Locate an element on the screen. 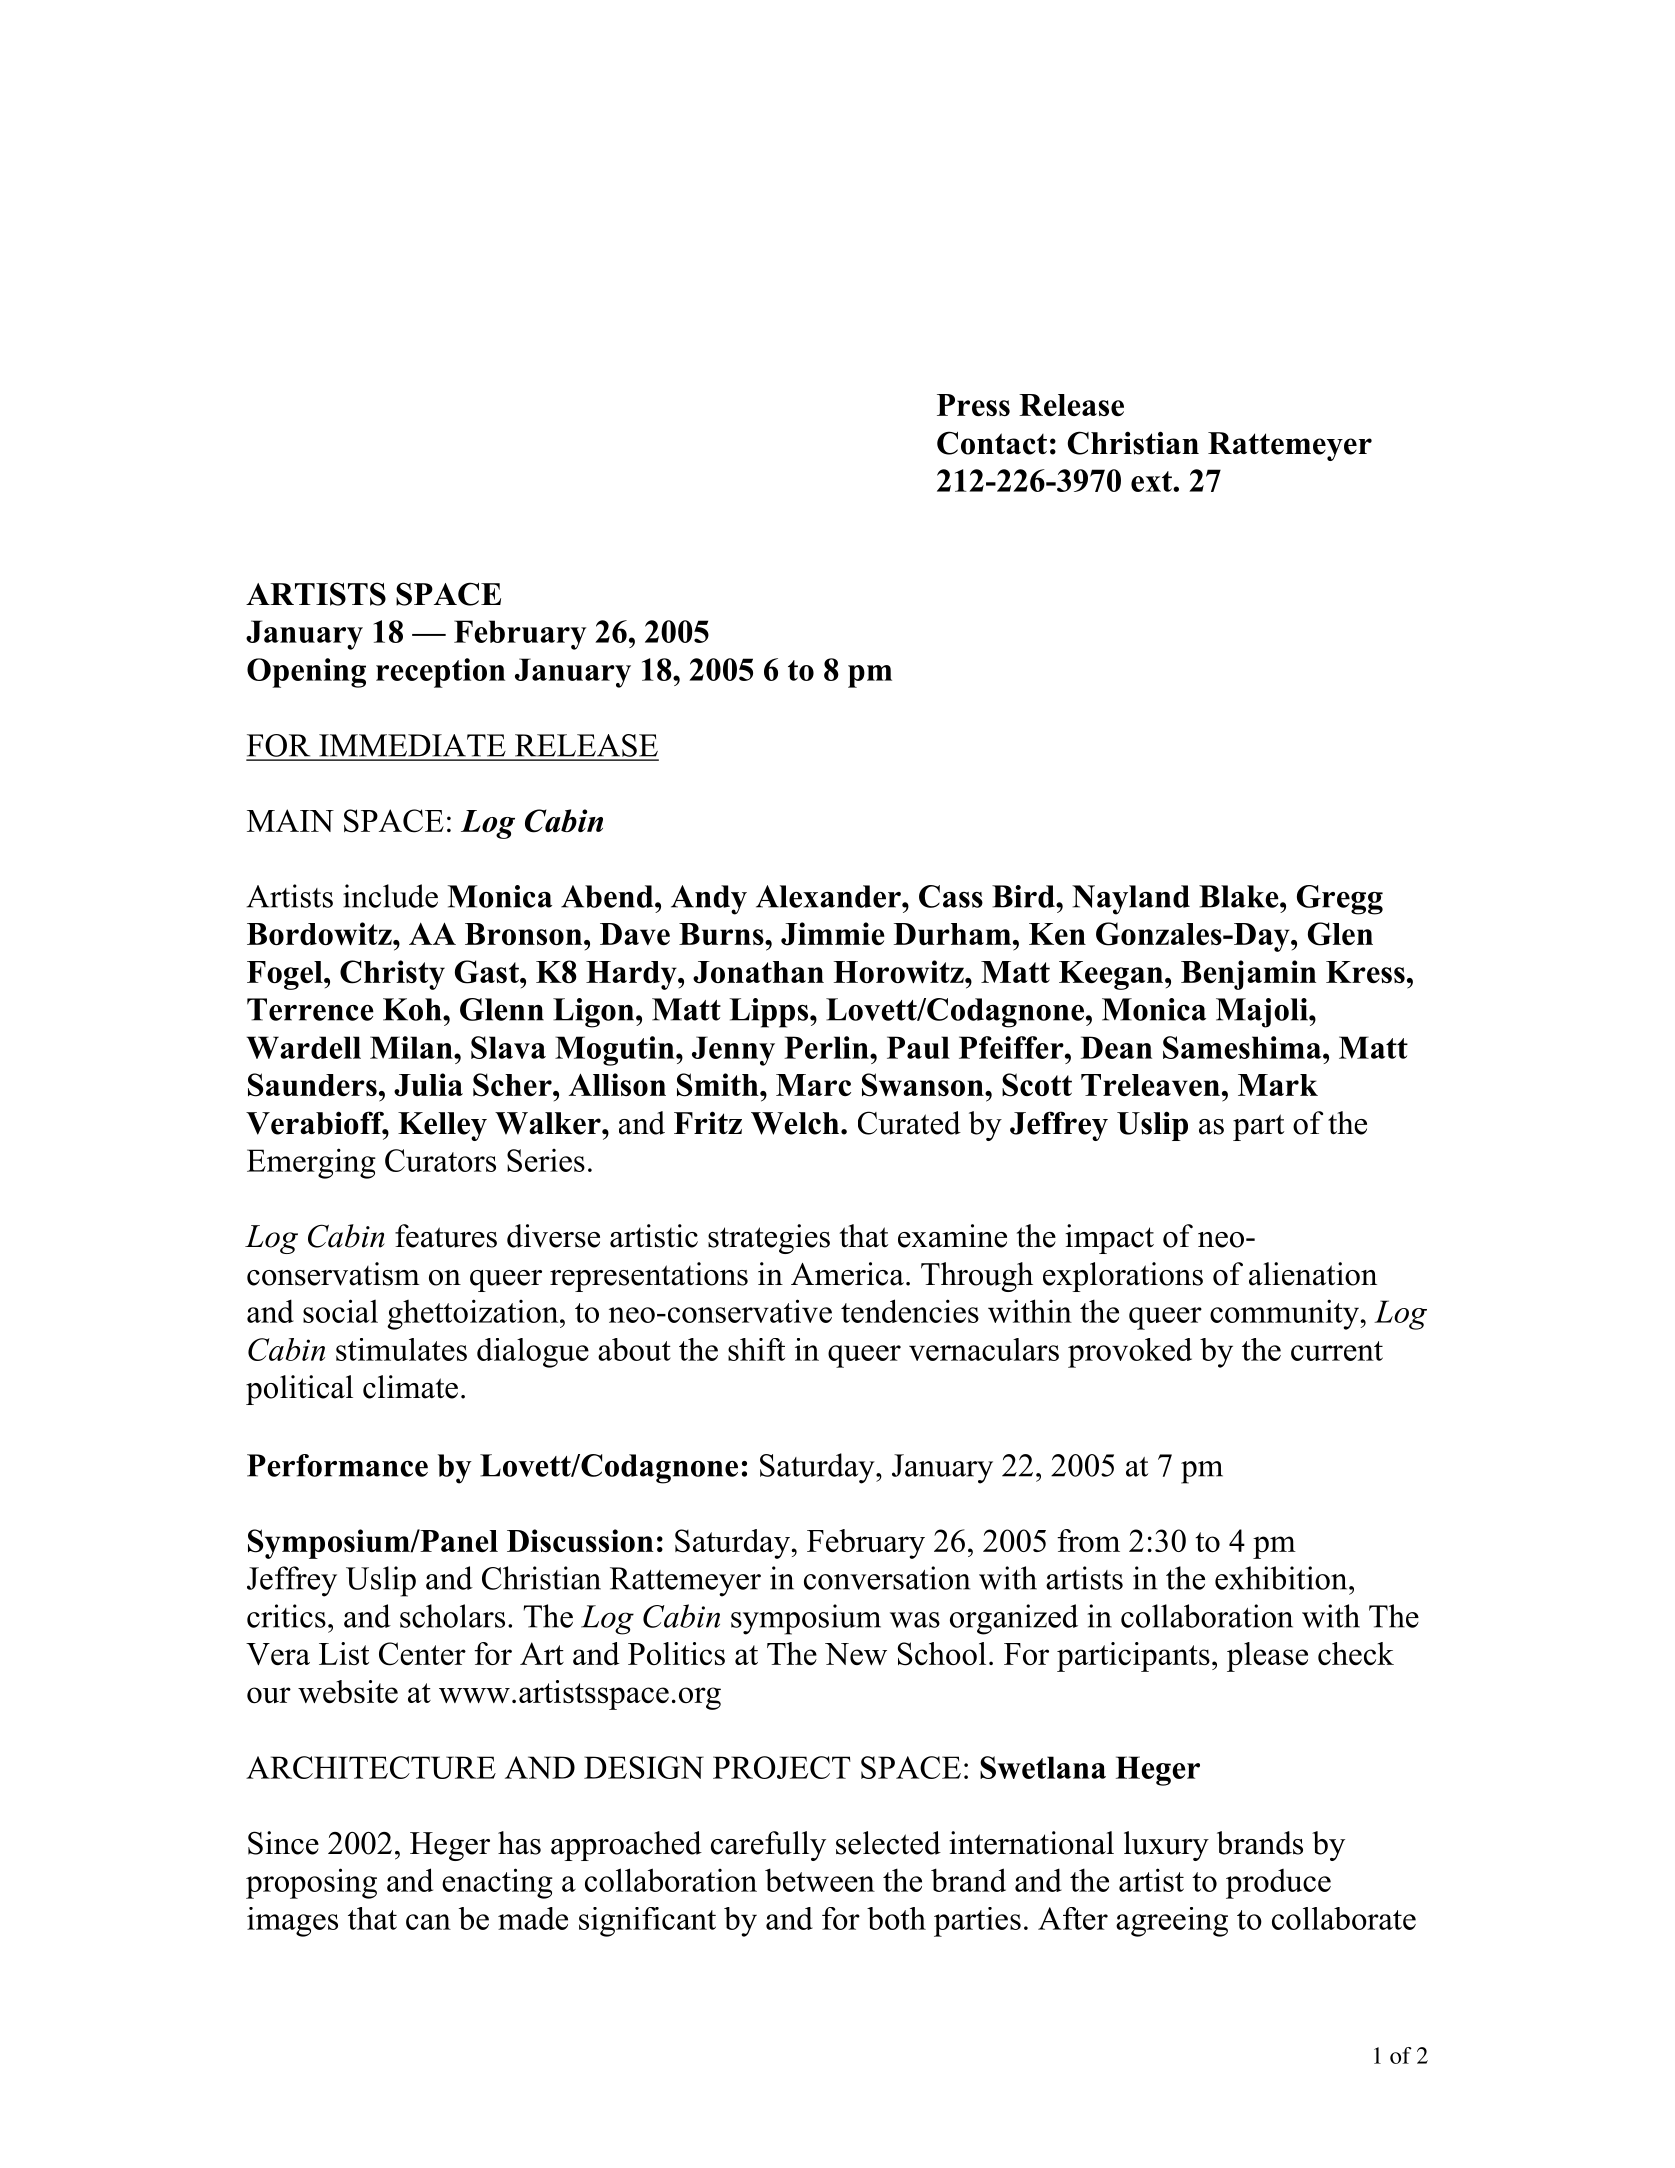 The height and width of the screenshot is (2168, 1675). Welch is located at coordinates (796, 1123).
